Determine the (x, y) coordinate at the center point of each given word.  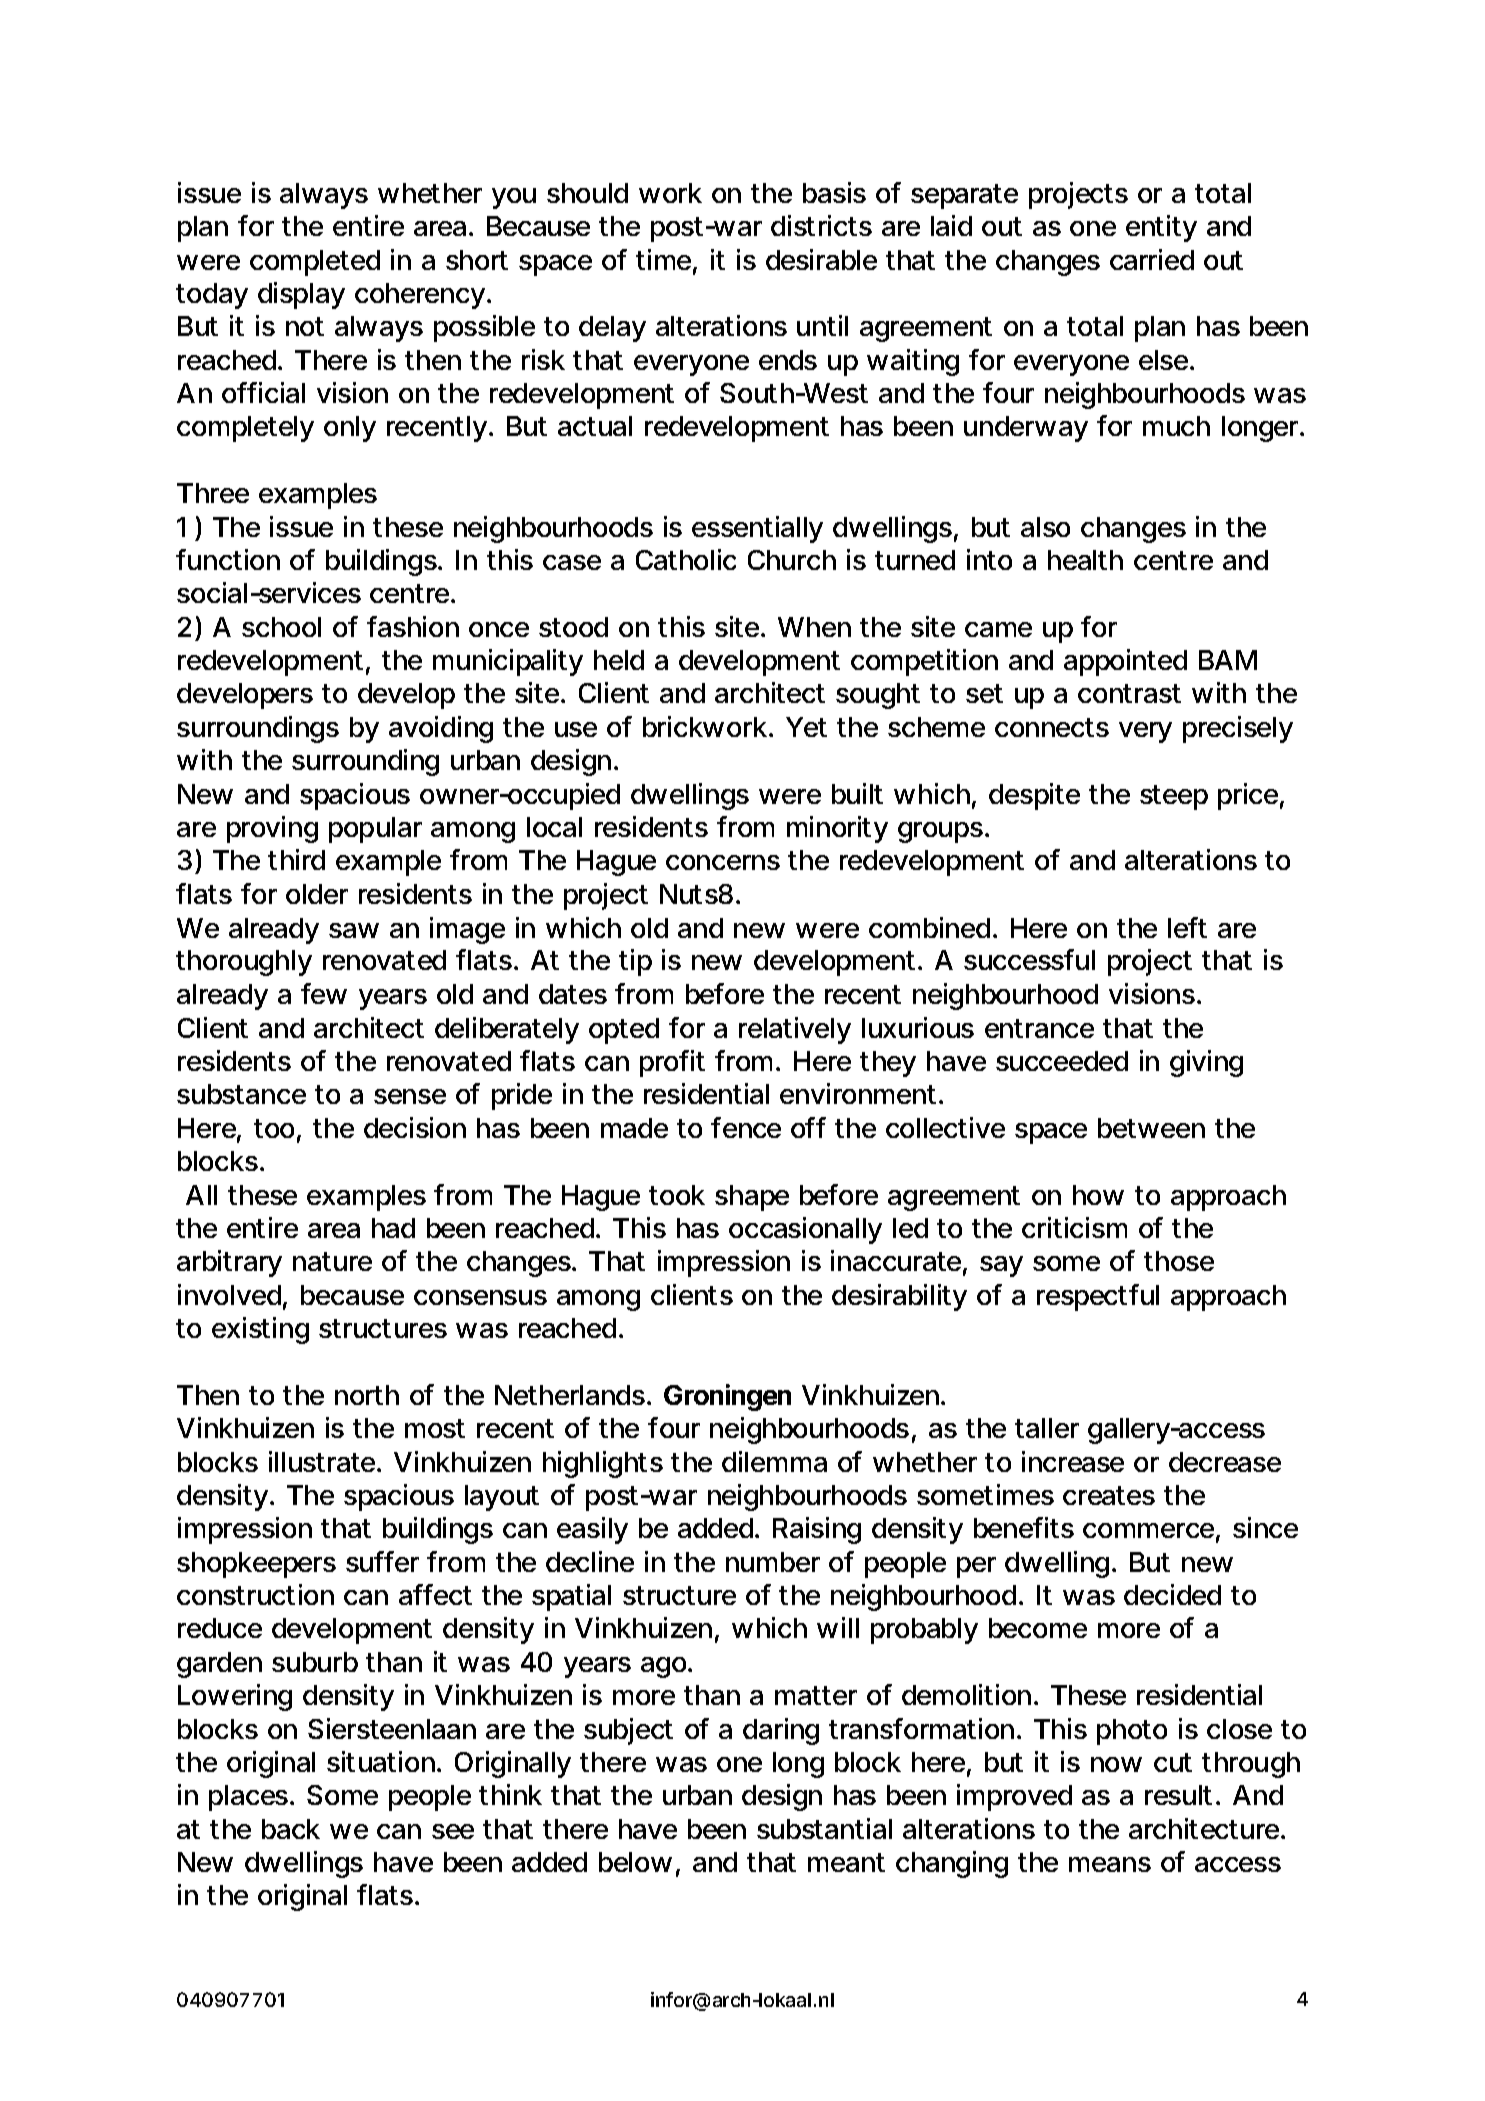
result (1182, 1795)
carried (1152, 259)
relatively (795, 1030)
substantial (824, 1828)
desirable (821, 259)
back (291, 1829)
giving (1206, 1063)
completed (315, 263)
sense (410, 1096)
